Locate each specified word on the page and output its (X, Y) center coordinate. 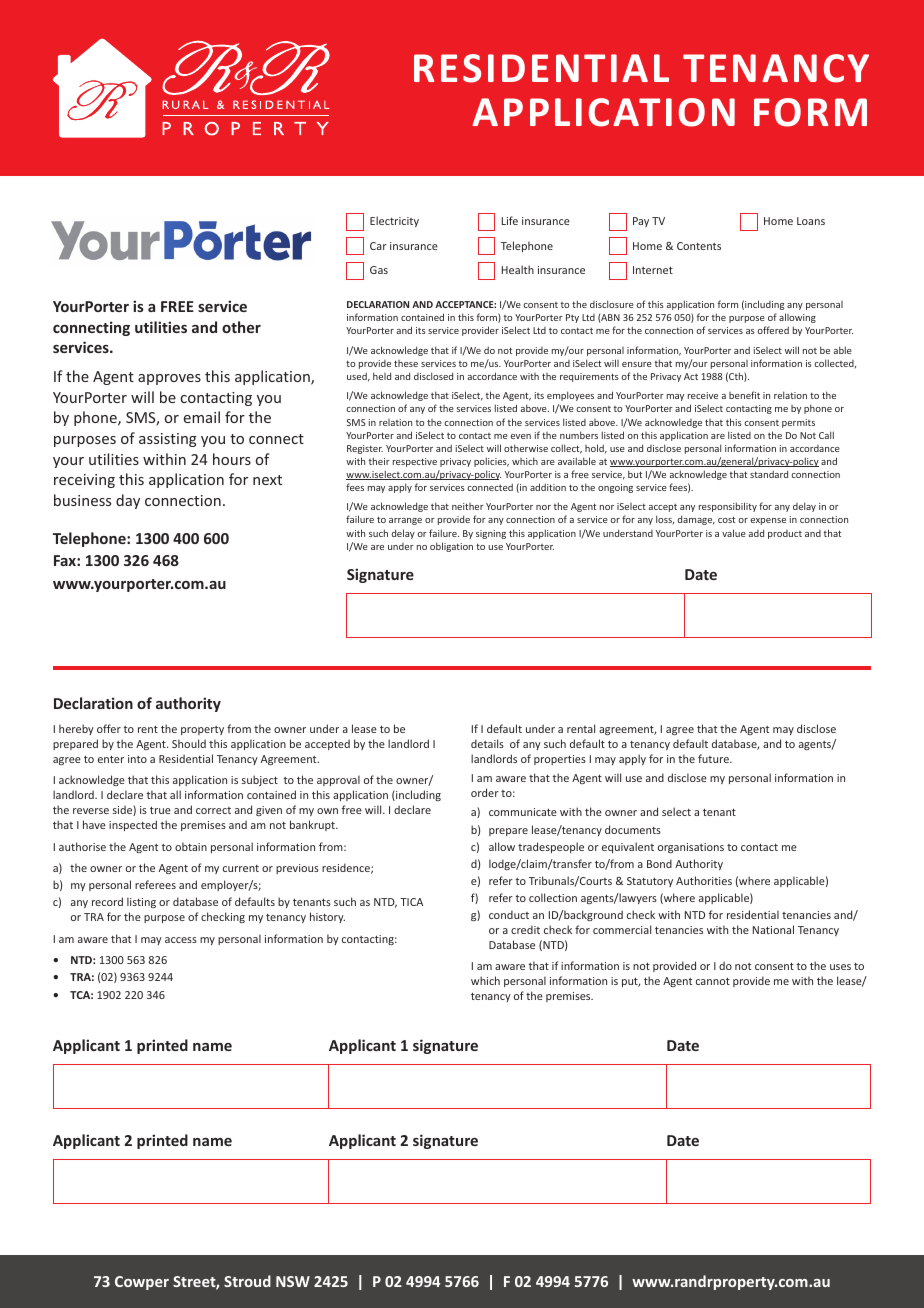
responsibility (728, 507)
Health (518, 269)
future (714, 758)
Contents (699, 246)
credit (525, 929)
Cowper (142, 1283)
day (128, 501)
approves (169, 379)
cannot (713, 981)
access (181, 940)
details (487, 743)
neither (468, 506)
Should (189, 743)
